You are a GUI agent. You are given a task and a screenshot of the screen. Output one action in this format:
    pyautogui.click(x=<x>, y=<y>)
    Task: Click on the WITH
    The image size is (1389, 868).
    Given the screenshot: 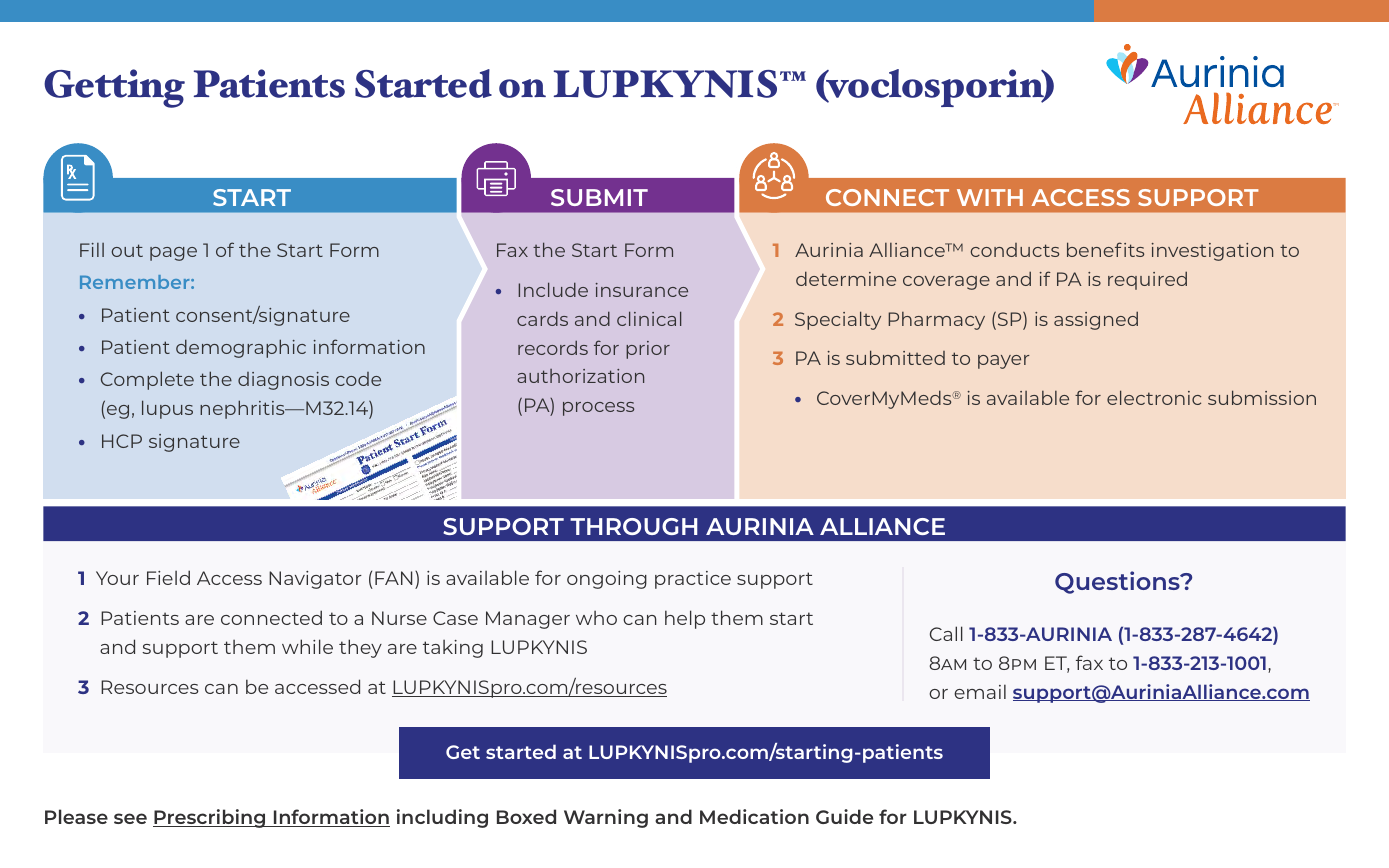 What is the action you would take?
    pyautogui.click(x=990, y=197)
